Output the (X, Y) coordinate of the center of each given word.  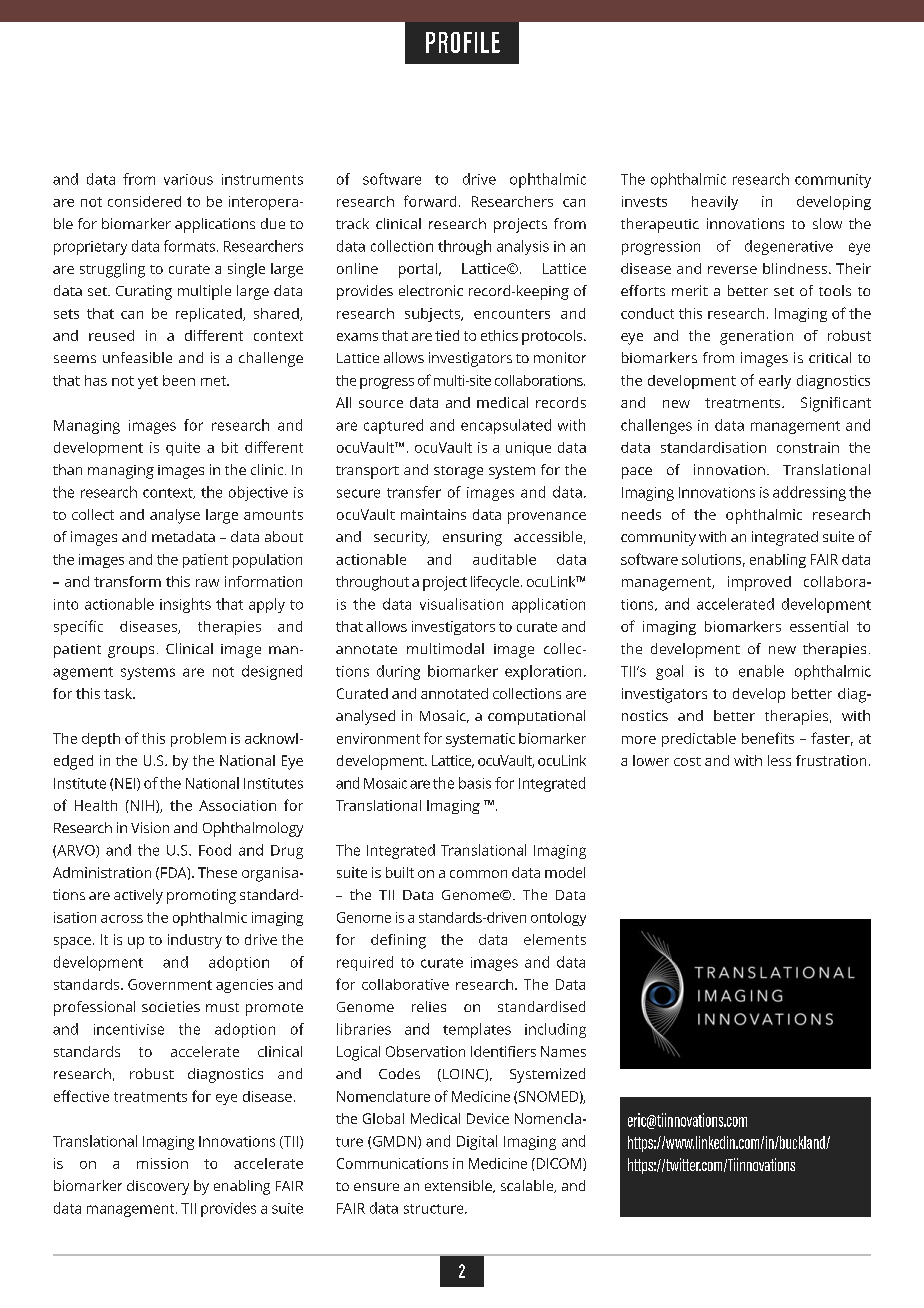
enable (761, 671)
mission (162, 1163)
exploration (543, 672)
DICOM (559, 1164)
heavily (715, 203)
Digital (477, 1142)
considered (144, 201)
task (119, 693)
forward (430, 201)
